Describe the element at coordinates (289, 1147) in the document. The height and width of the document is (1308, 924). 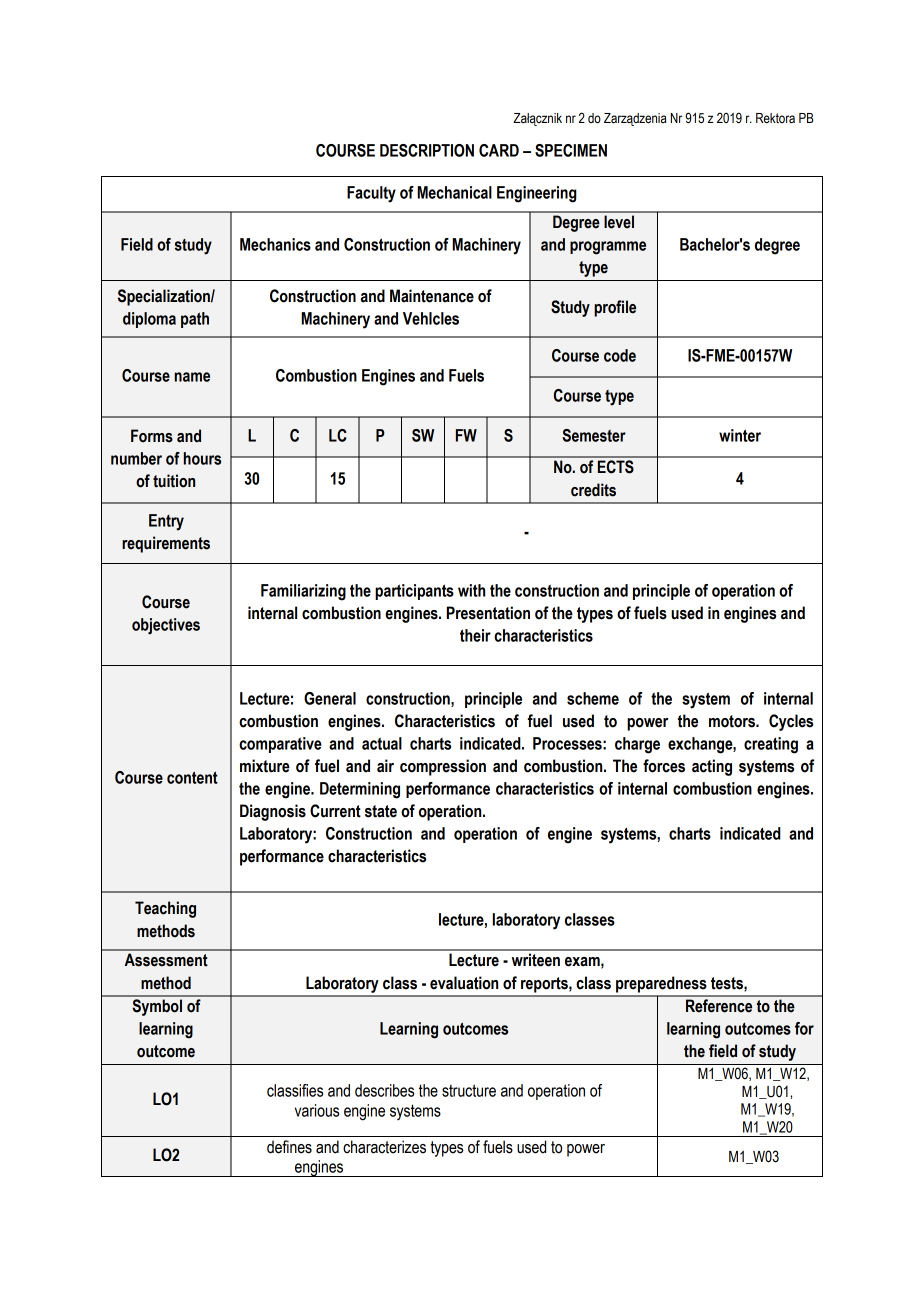
I see `defines` at that location.
